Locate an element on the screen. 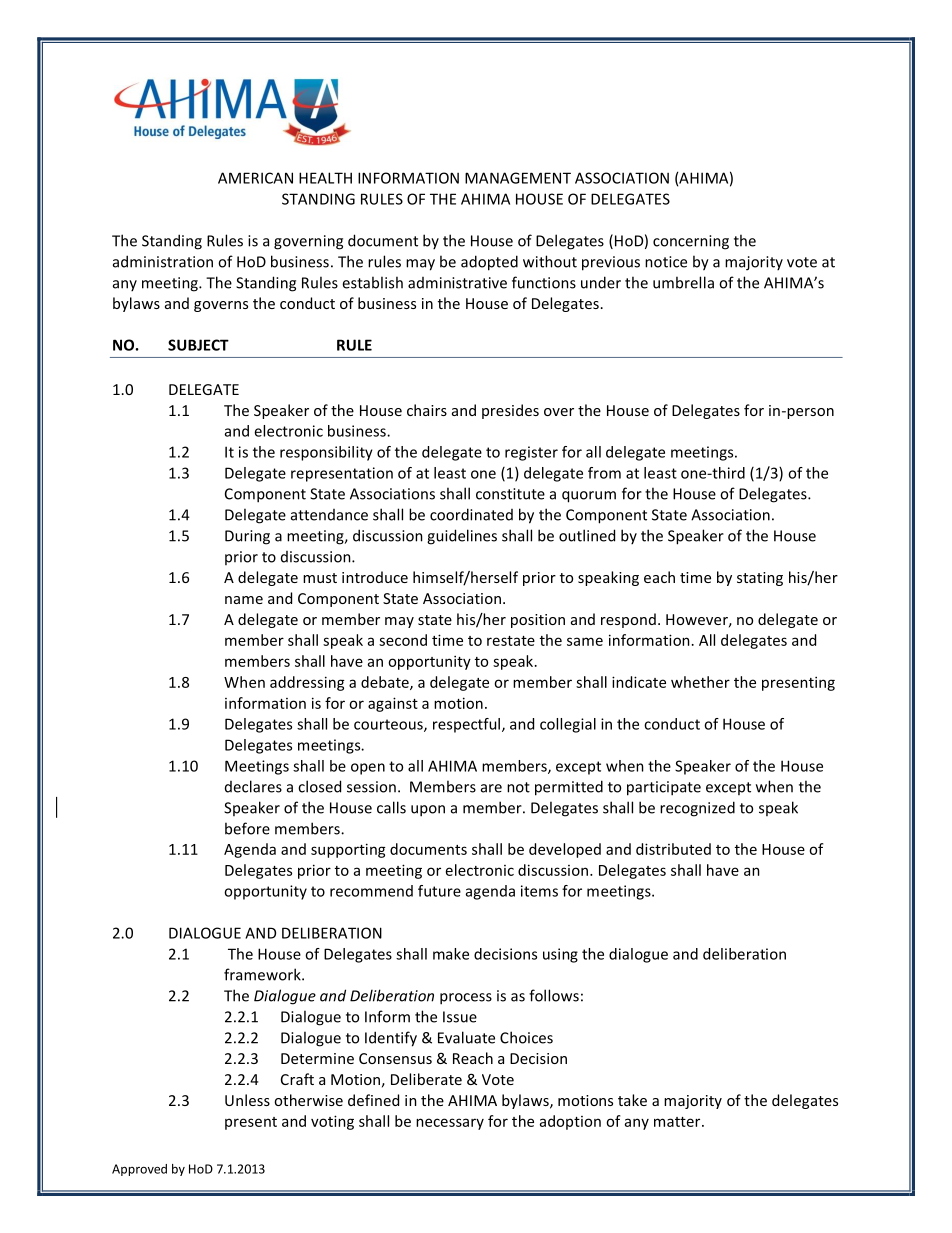  During is located at coordinates (247, 537).
